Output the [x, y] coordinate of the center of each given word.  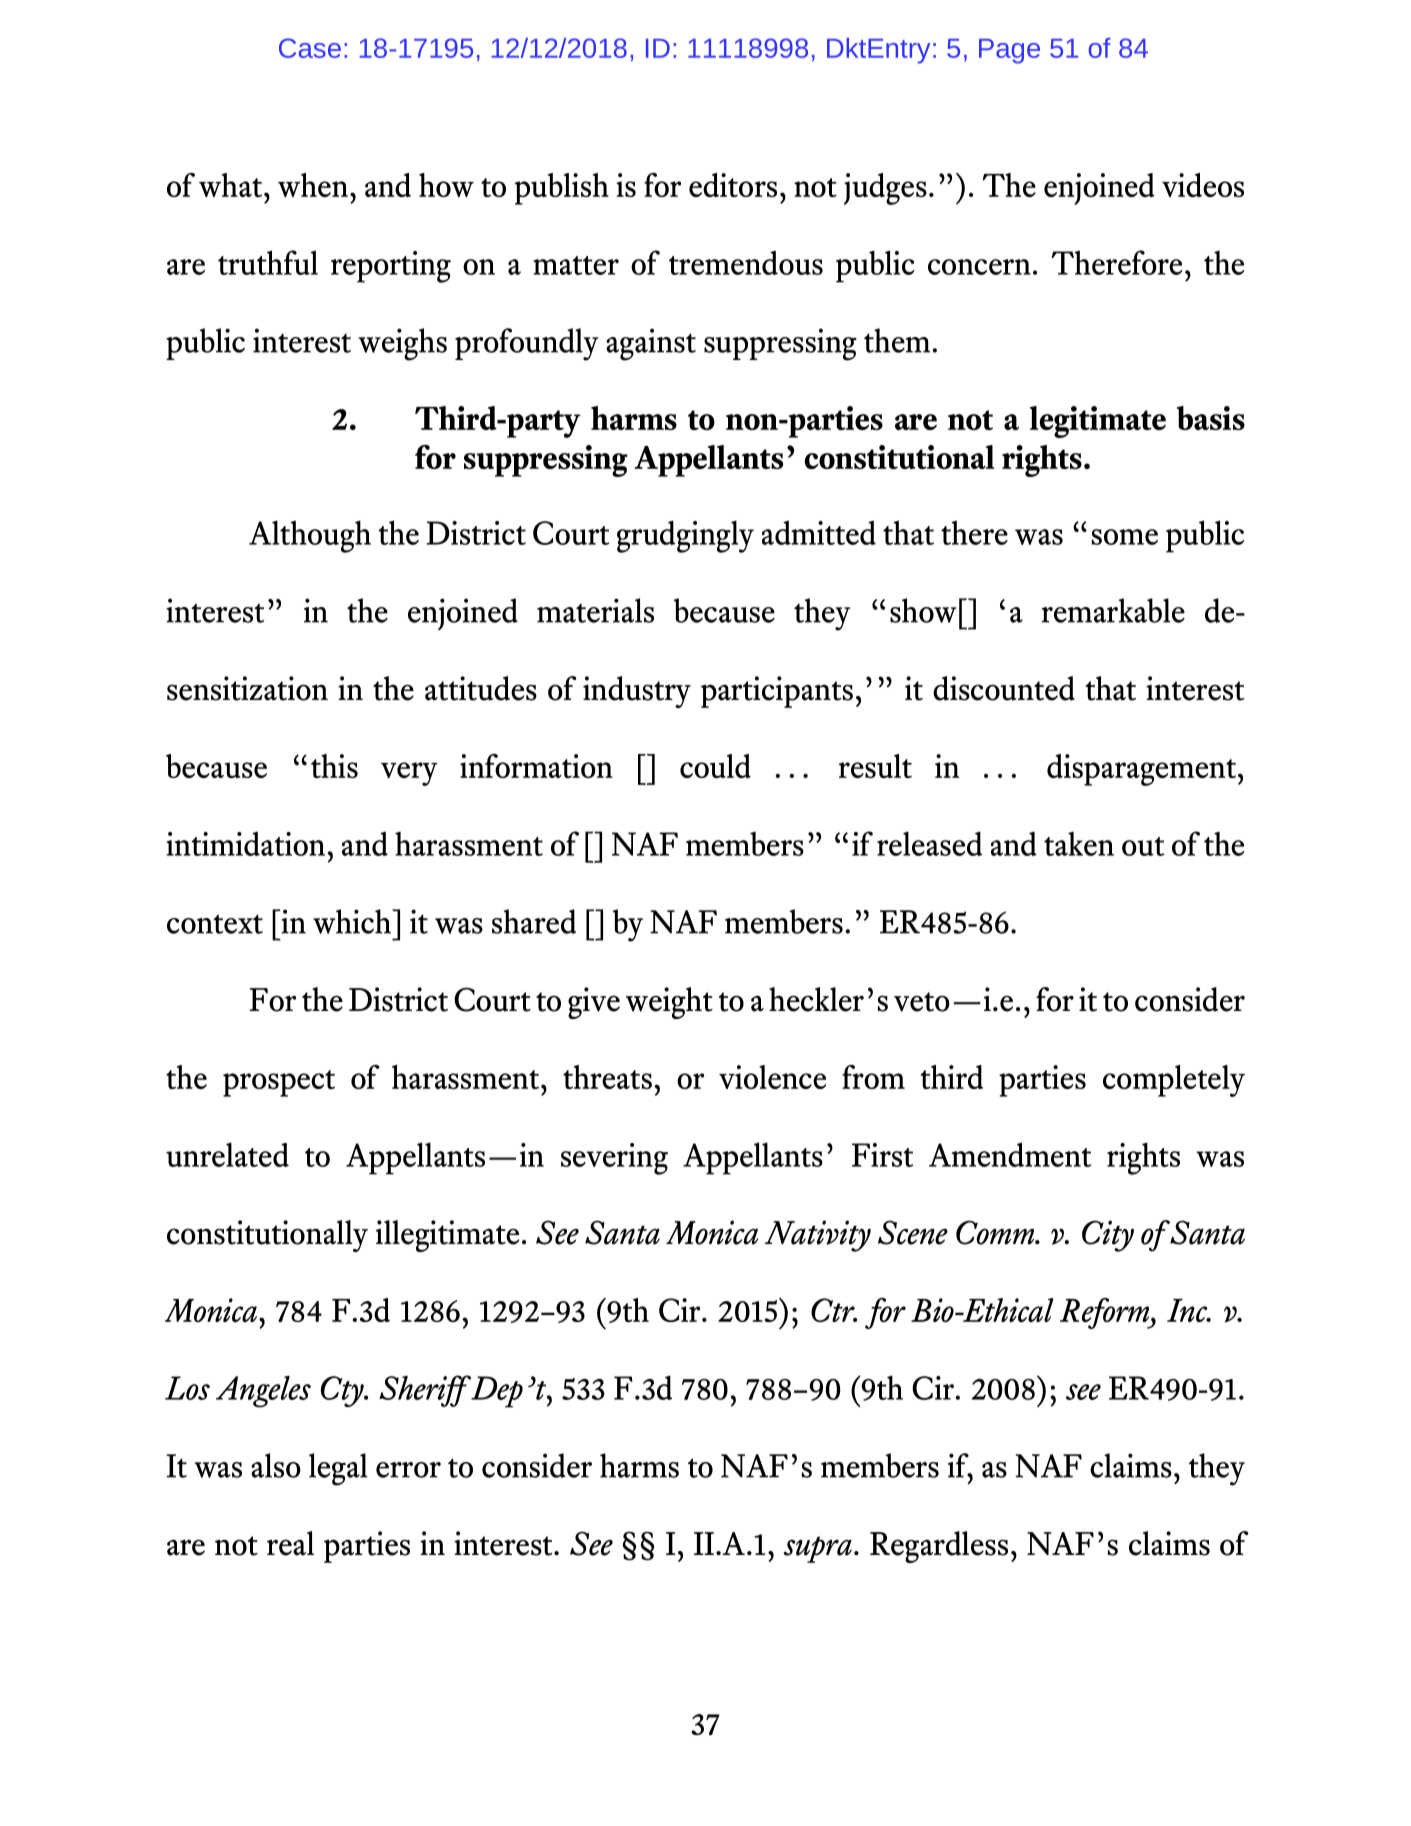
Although [310, 536]
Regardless [939, 1547]
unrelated [227, 1154]
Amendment [1010, 1154]
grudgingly [685, 536]
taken [1079, 844]
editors [733, 185]
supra [817, 1549]
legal [338, 1469]
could [715, 766]
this [334, 766]
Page [1009, 51]
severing [614, 1159]
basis [1211, 418]
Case [310, 48]
